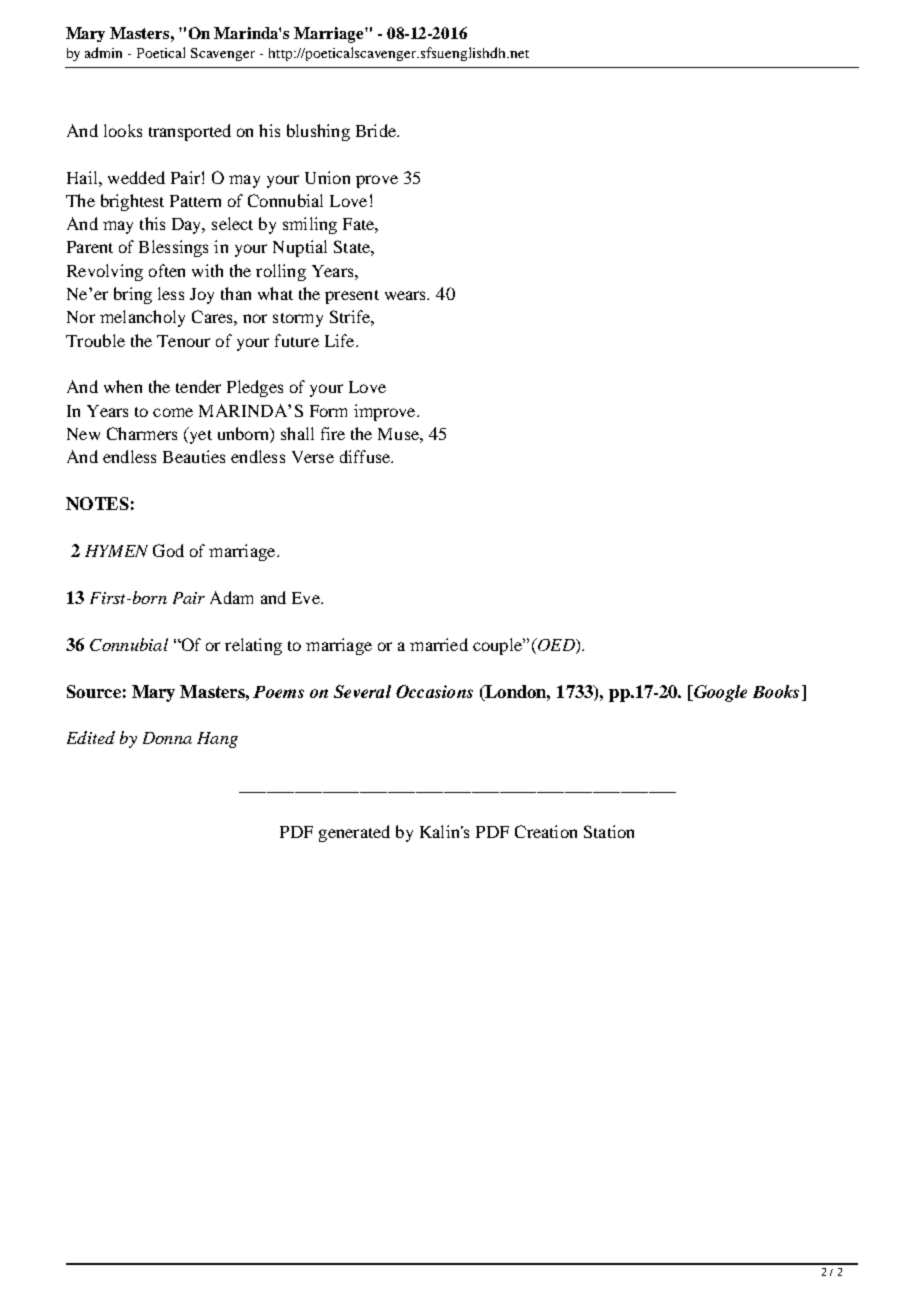 The image size is (924, 1308). Describe the element at coordinates (609, 831) in the screenshot. I see `Station` at that location.
